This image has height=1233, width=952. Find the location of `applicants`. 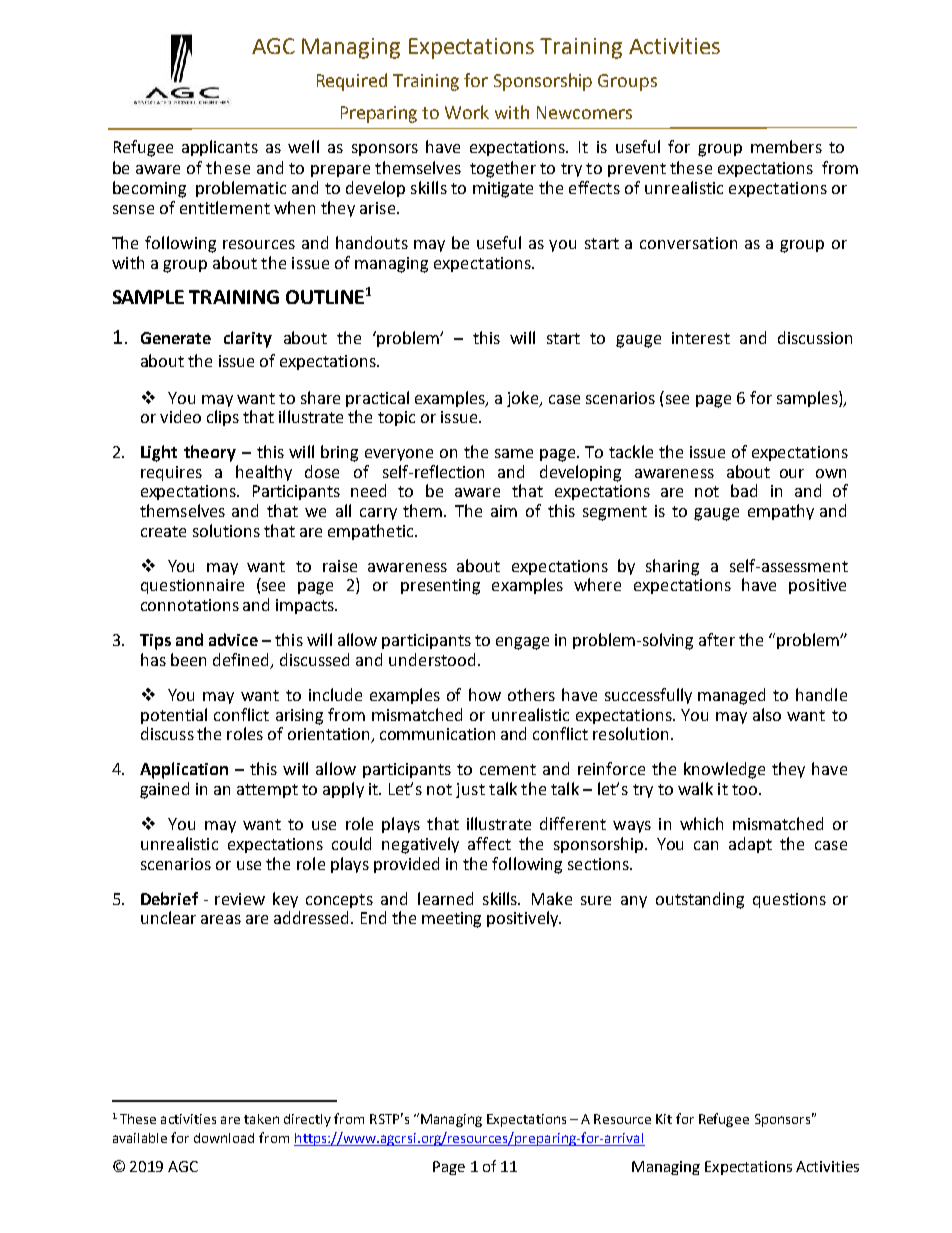

applicants is located at coordinates (220, 148).
